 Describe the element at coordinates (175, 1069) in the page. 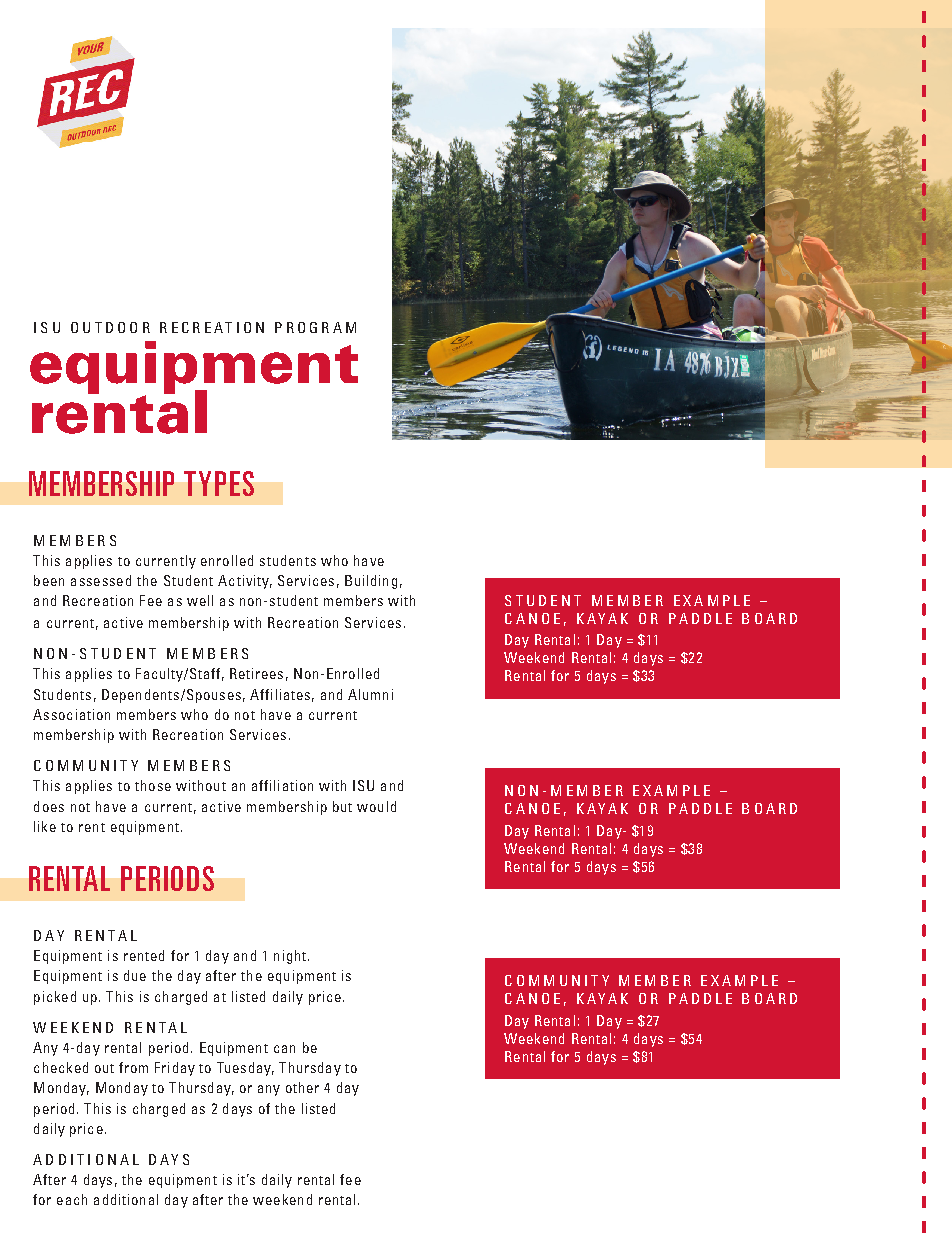

I see `Friday` at that location.
